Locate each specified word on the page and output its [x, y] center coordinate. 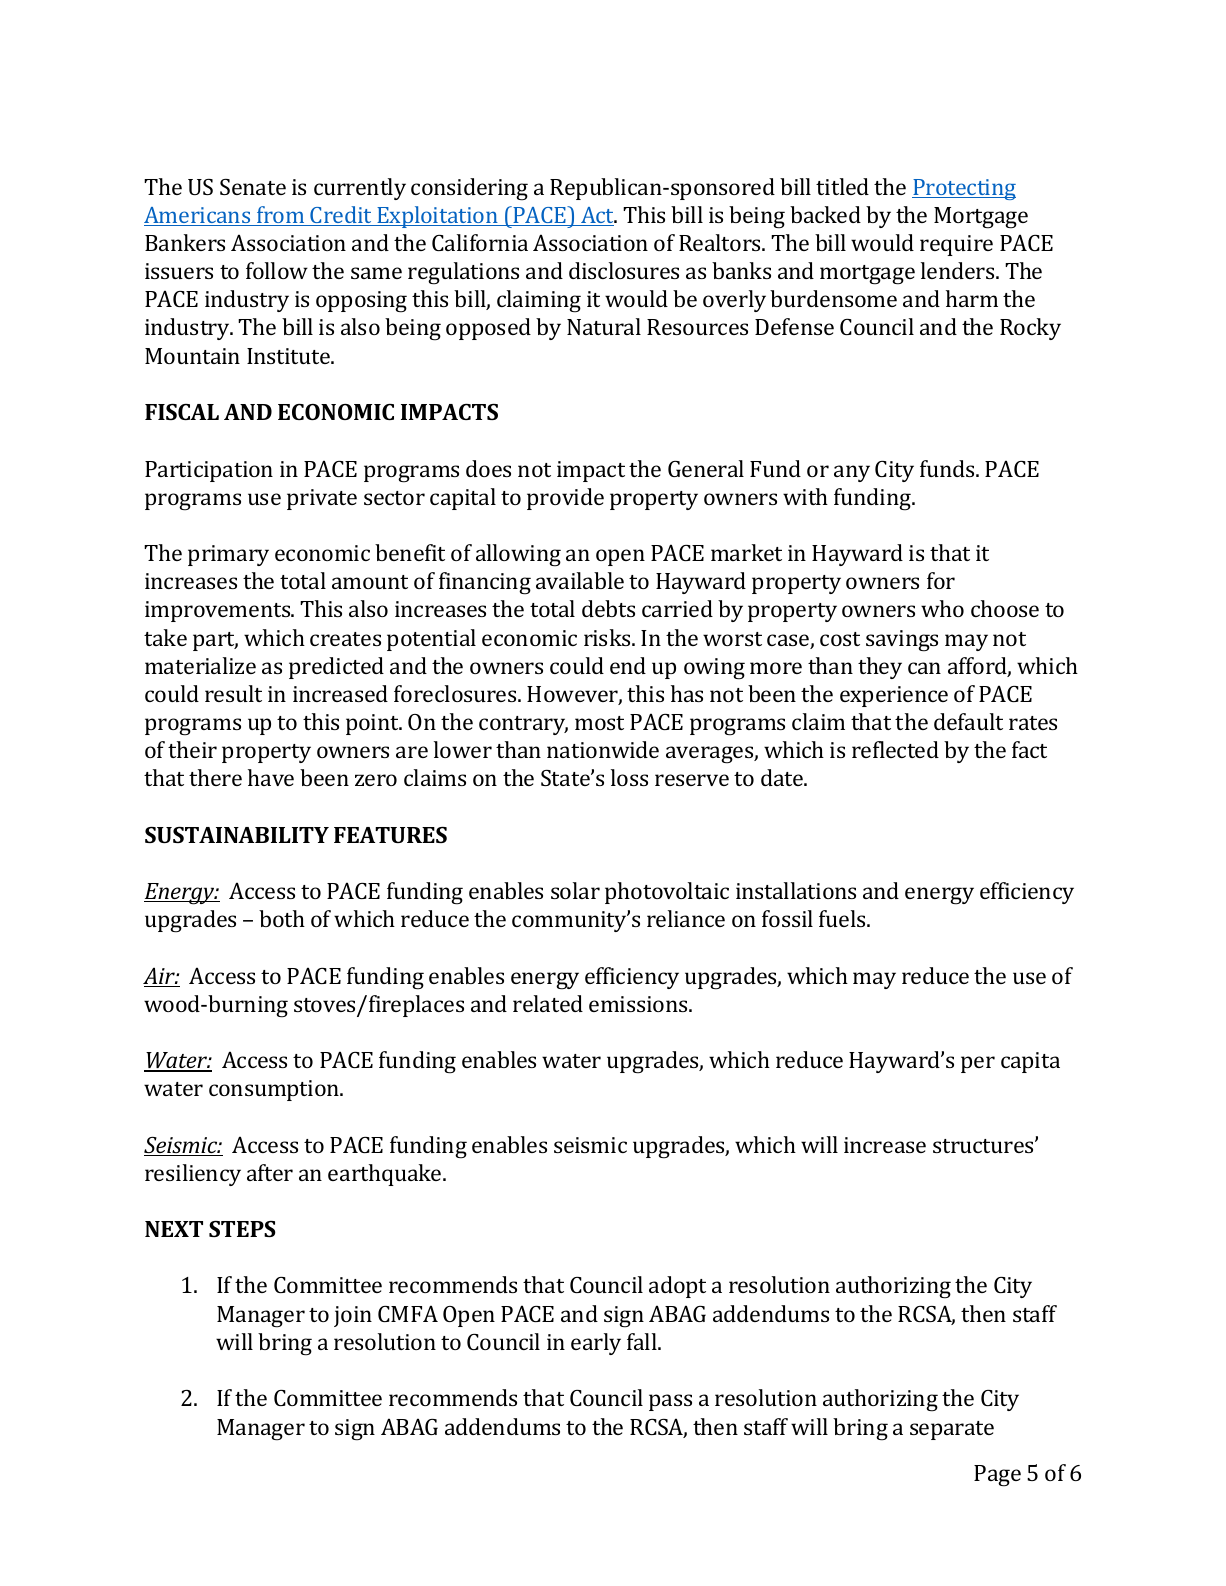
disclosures [624, 270]
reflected [895, 749]
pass [670, 1402]
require [956, 245]
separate [952, 1430]
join [353, 1316]
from [281, 216]
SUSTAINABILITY [237, 835]
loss [629, 777]
